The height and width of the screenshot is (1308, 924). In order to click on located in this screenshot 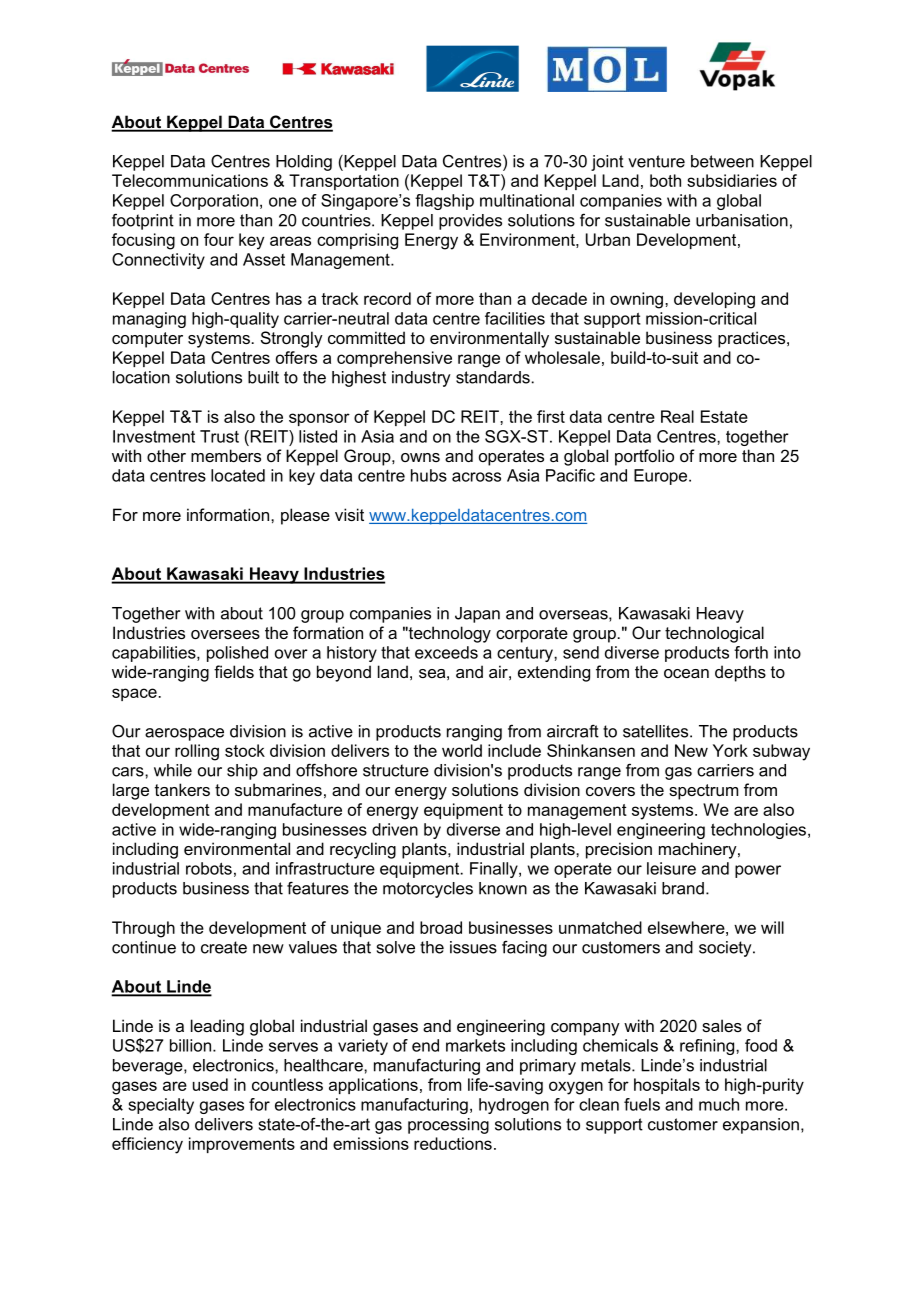, I will do `click(238, 475)`.
